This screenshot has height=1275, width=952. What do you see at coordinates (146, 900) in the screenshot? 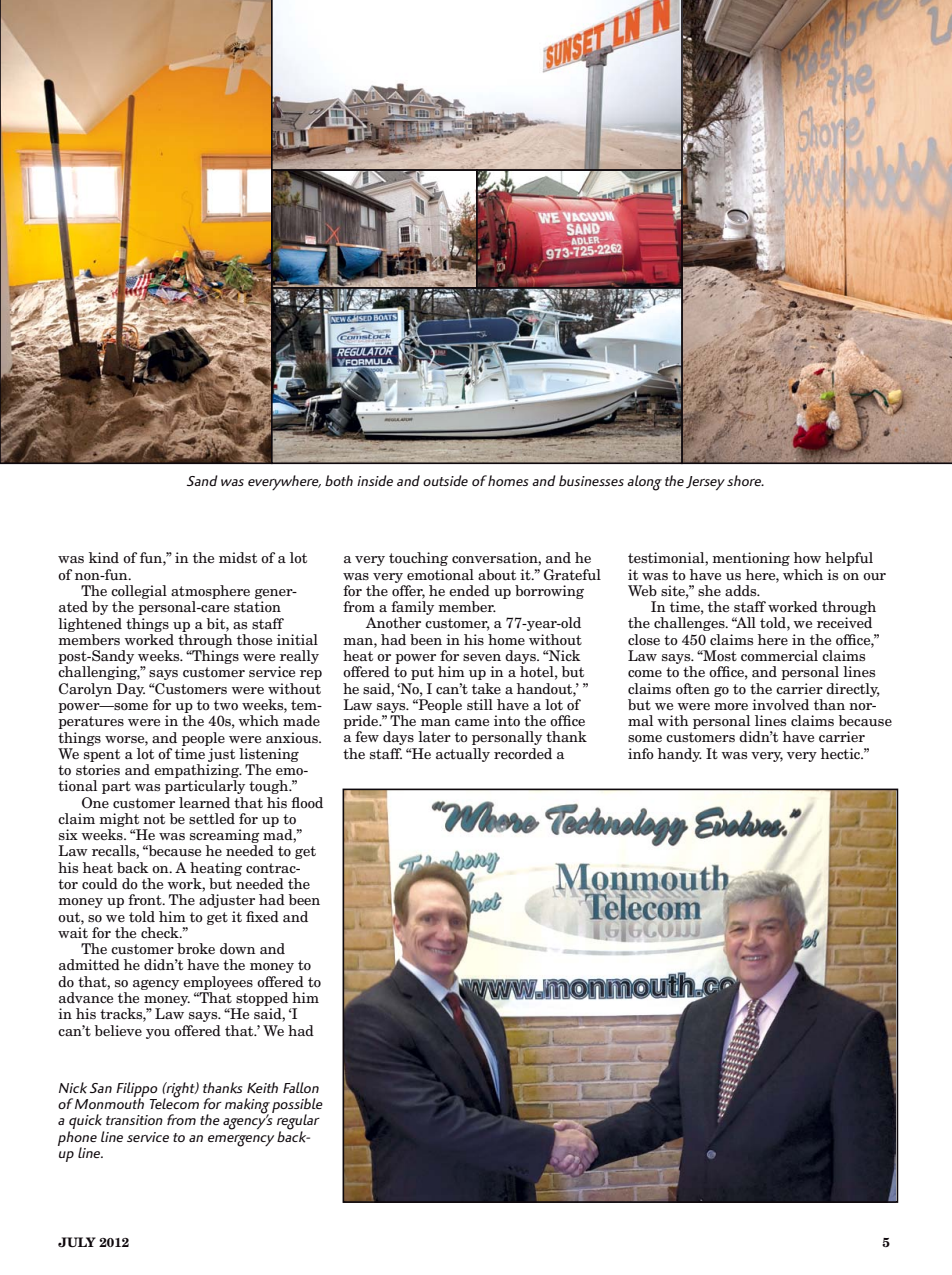
I see `front` at bounding box center [146, 900].
